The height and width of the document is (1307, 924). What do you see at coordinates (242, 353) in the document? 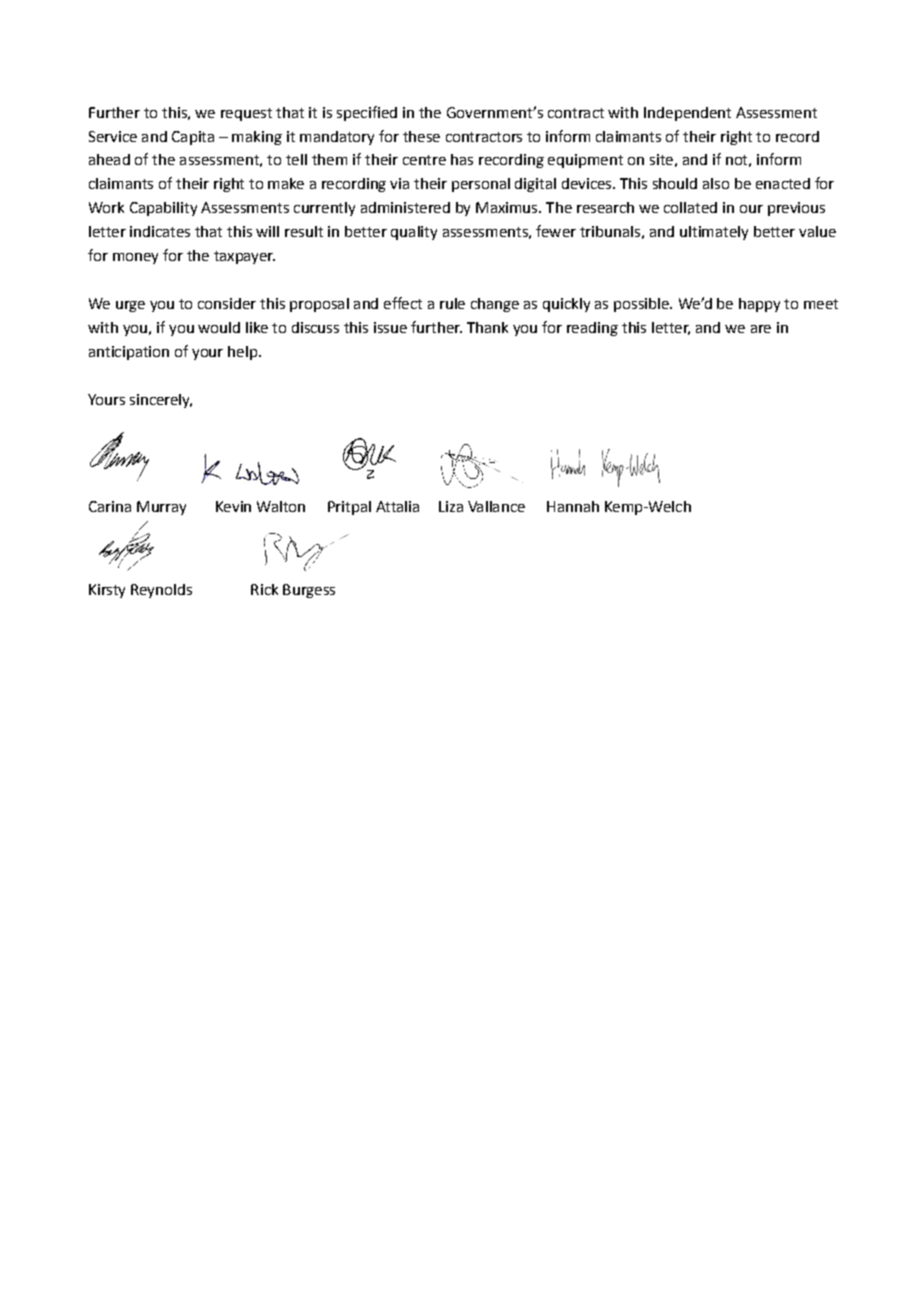
I see `help` at bounding box center [242, 353].
